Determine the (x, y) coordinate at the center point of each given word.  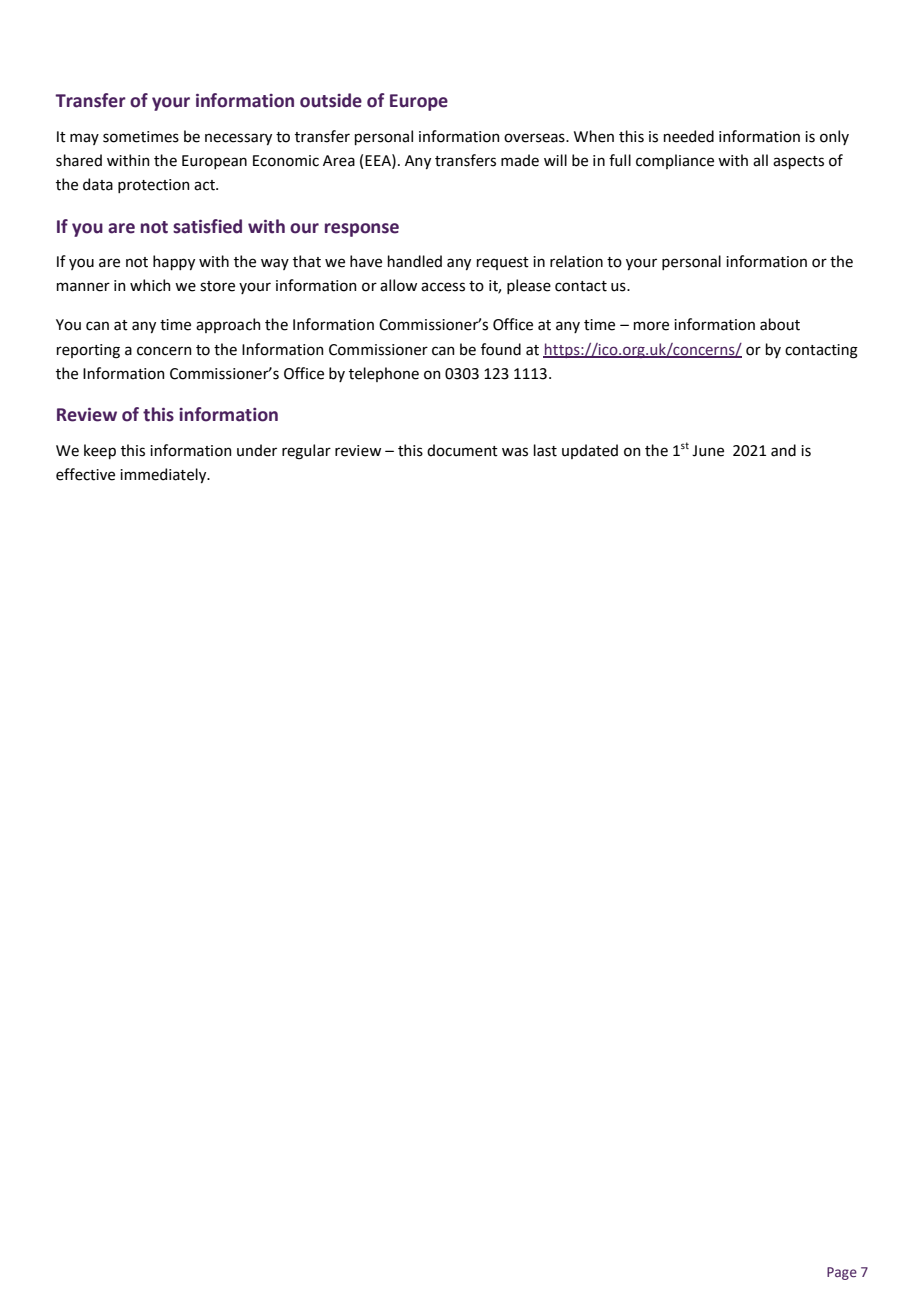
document (462, 450)
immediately (164, 475)
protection (154, 186)
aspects (798, 162)
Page (842, 1273)
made (520, 160)
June (708, 451)
